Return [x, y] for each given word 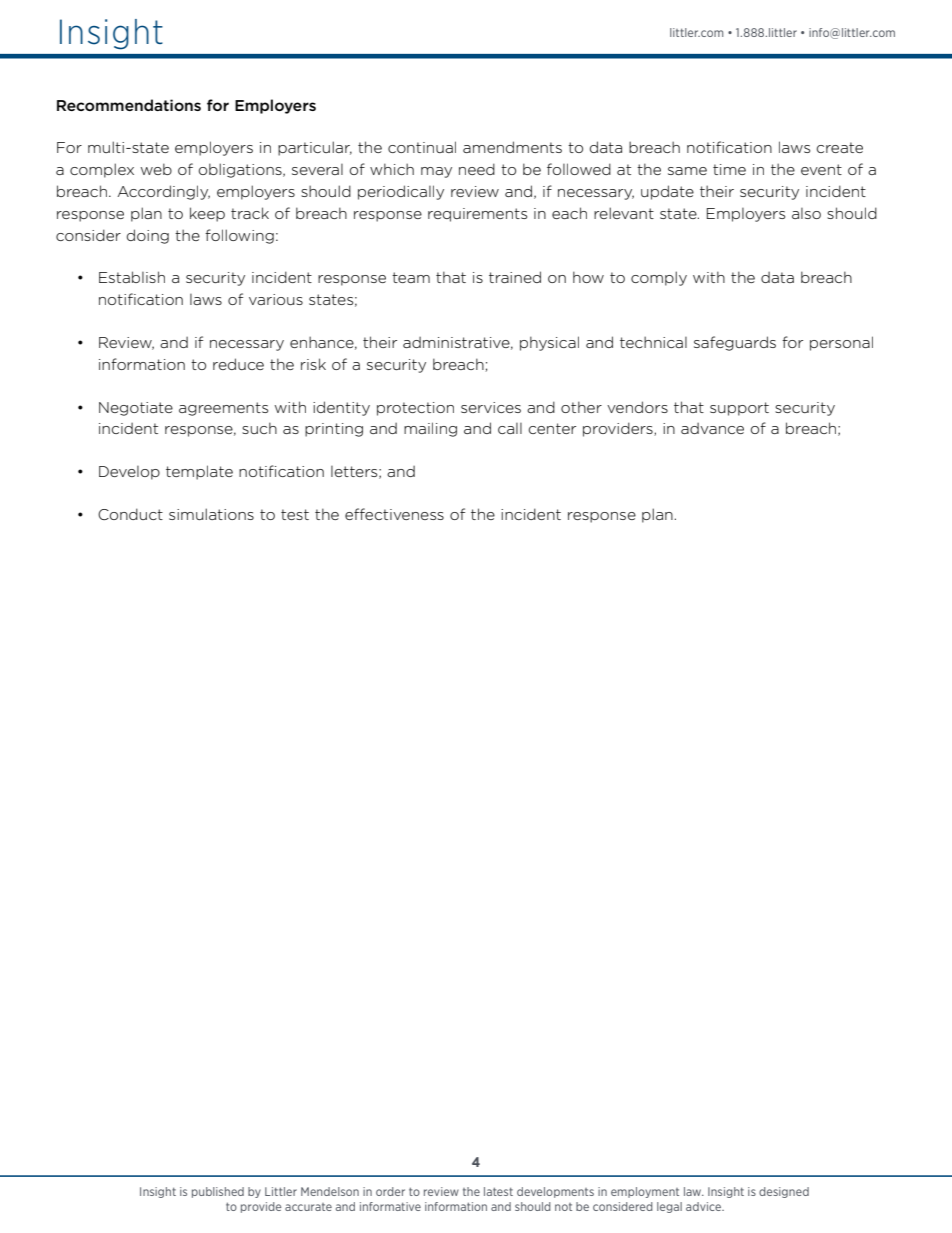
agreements [223, 409]
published [218, 1192]
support [739, 409]
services [491, 407]
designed [784, 1192]
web [156, 169]
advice [704, 1206]
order [390, 1191]
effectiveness [394, 514]
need [477, 169]
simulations [211, 514]
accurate [308, 1207]
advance [712, 428]
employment [645, 1192]
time [729, 169]
